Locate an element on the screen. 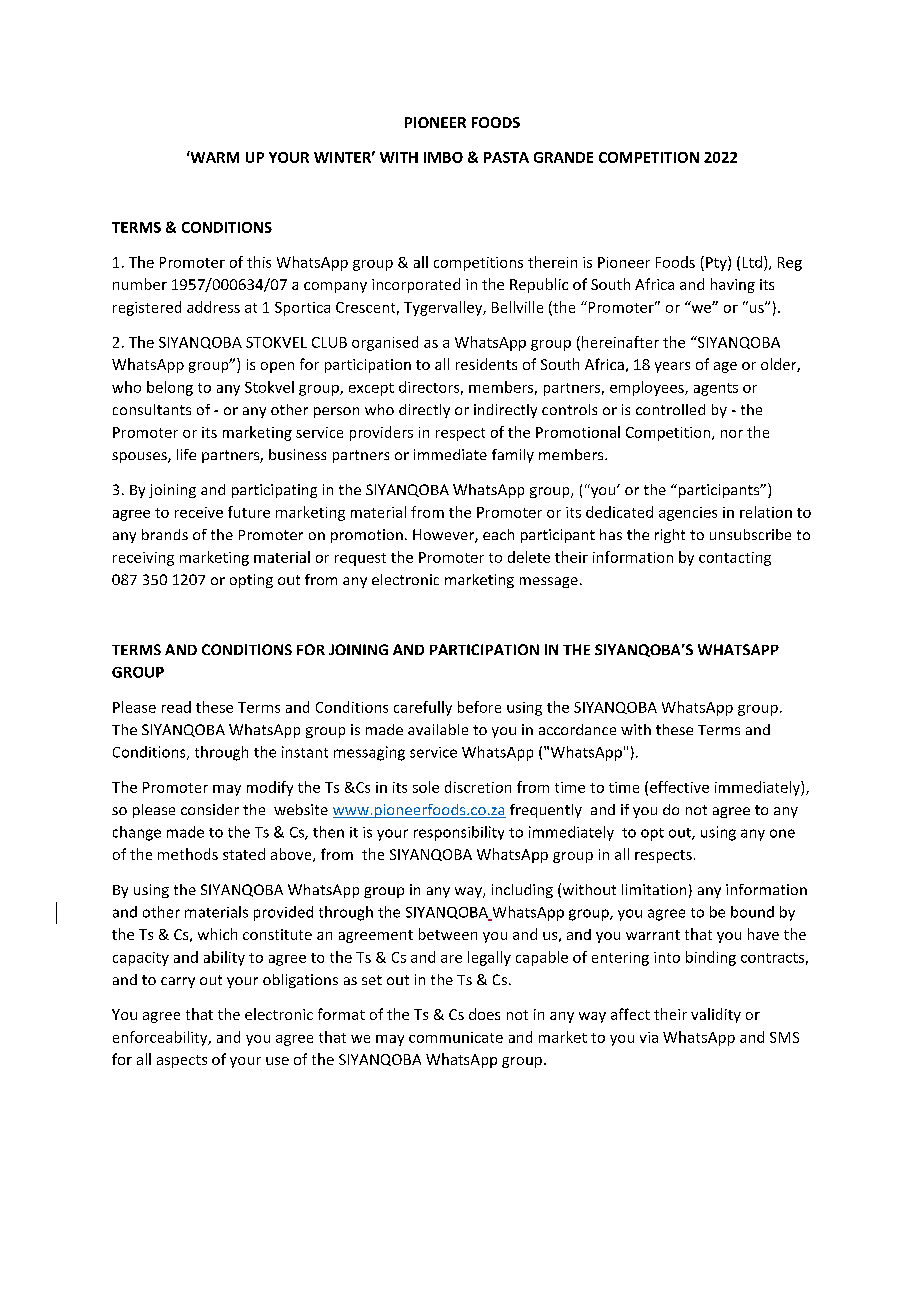 This screenshot has width=924, height=1308. PASTA is located at coordinates (506, 157).
